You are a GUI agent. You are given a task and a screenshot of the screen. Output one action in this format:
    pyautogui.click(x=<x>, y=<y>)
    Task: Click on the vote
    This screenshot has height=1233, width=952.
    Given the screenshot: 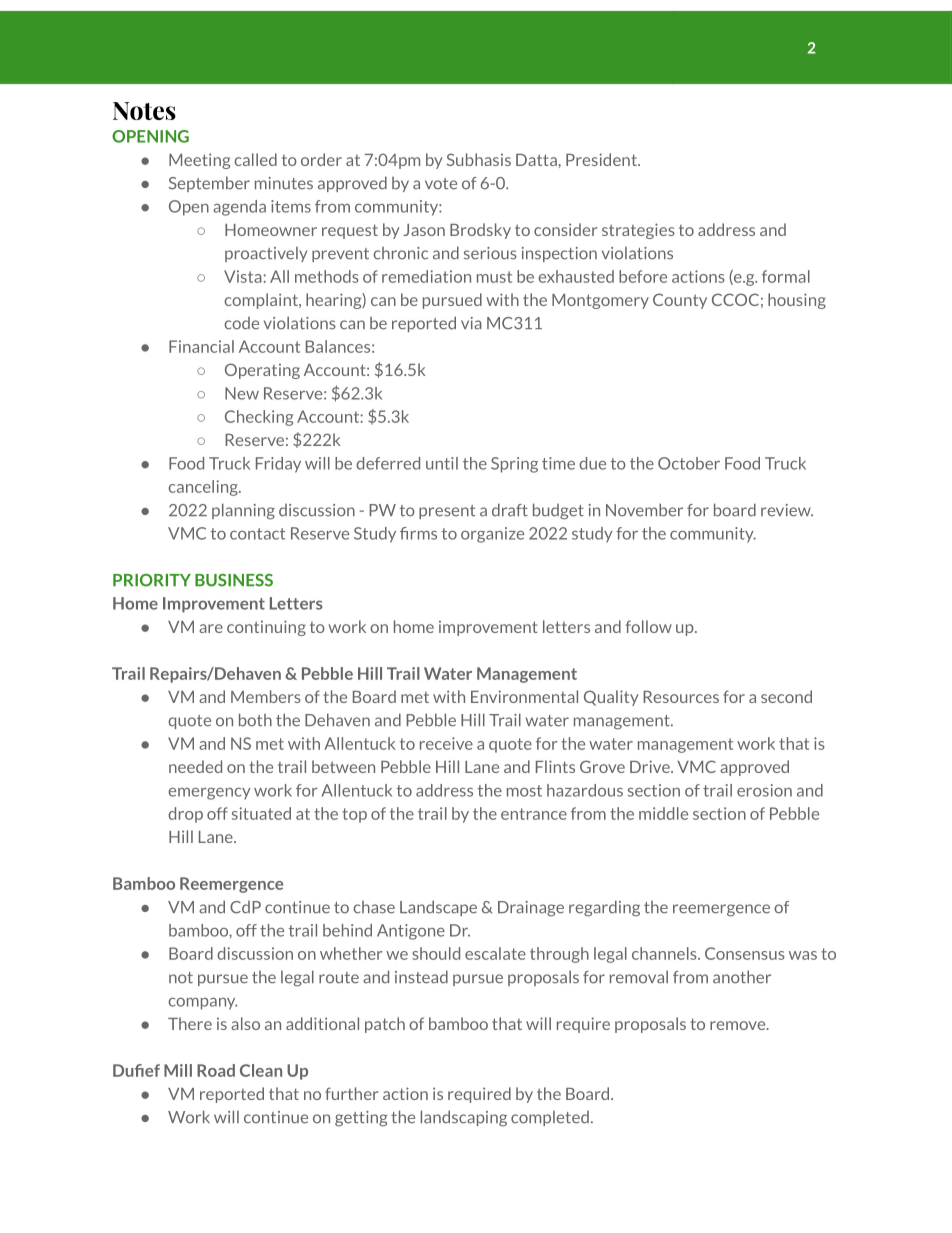 What is the action you would take?
    pyautogui.click(x=441, y=184)
